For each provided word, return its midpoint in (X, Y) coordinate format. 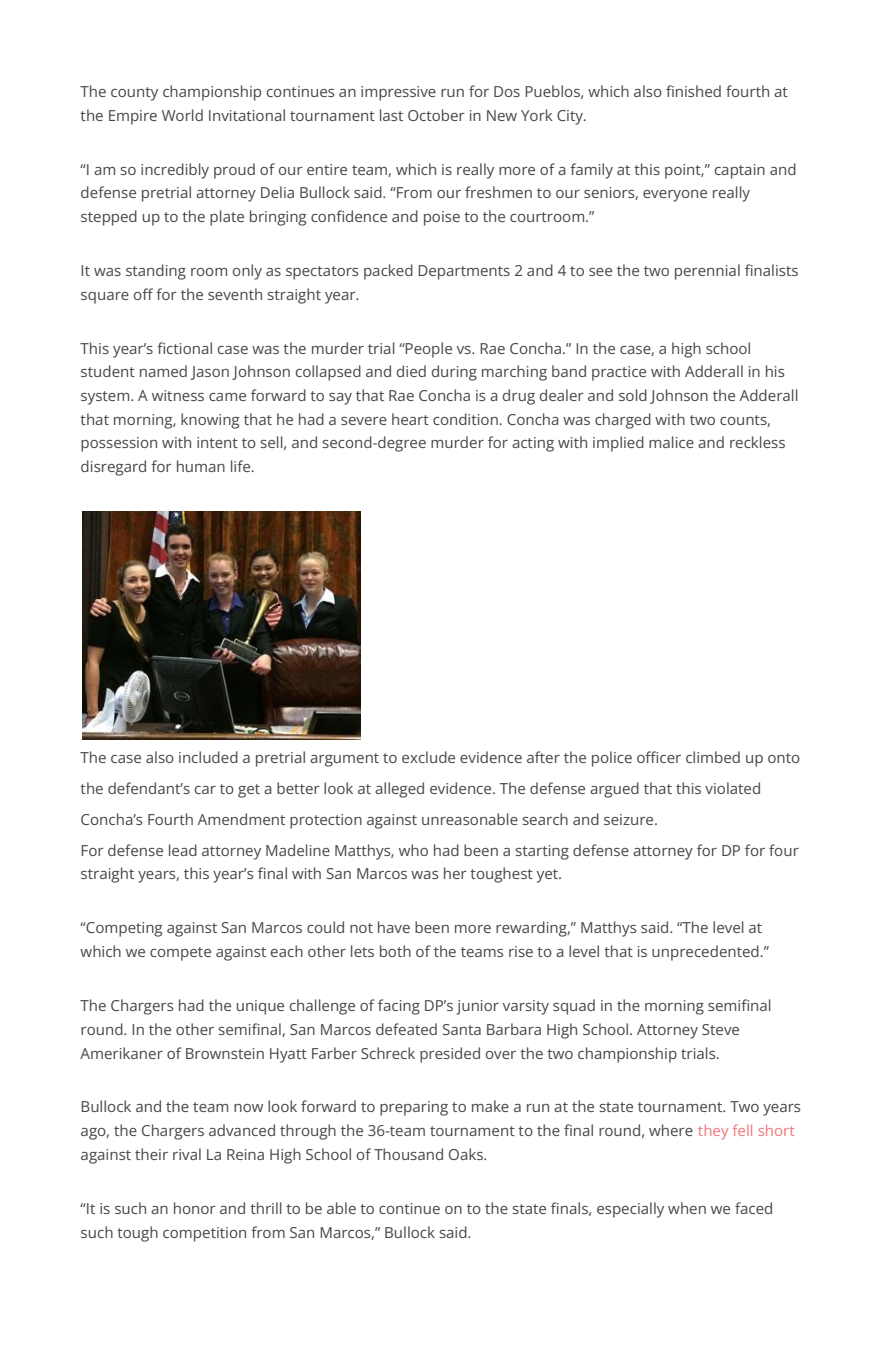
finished (693, 91)
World (182, 115)
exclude (428, 757)
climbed (713, 757)
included (208, 757)
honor (195, 1208)
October (436, 115)
